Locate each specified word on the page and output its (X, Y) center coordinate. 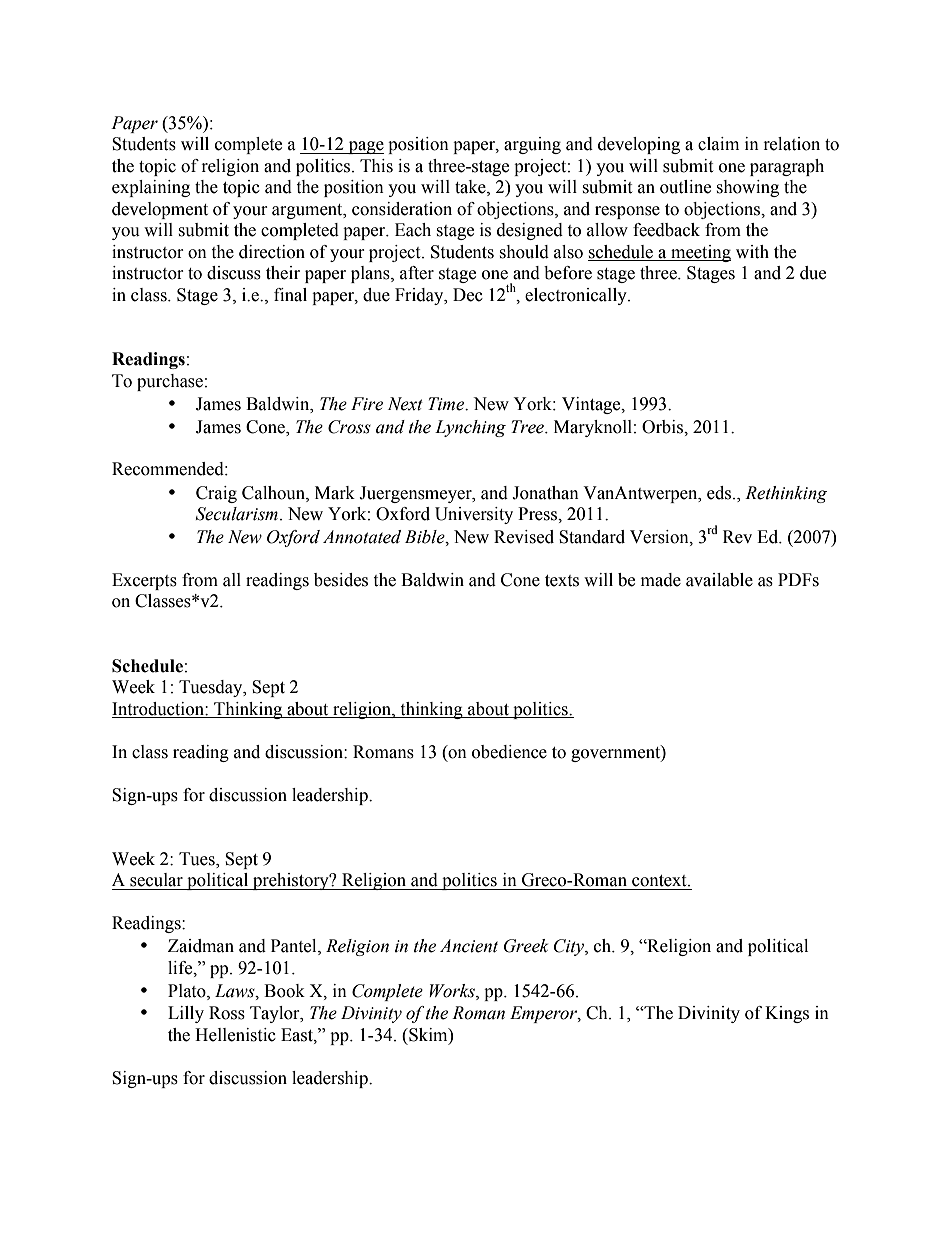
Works (453, 991)
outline (685, 187)
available (719, 580)
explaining (151, 188)
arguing (532, 145)
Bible (426, 537)
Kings (787, 1014)
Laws (236, 991)
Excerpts (144, 581)
